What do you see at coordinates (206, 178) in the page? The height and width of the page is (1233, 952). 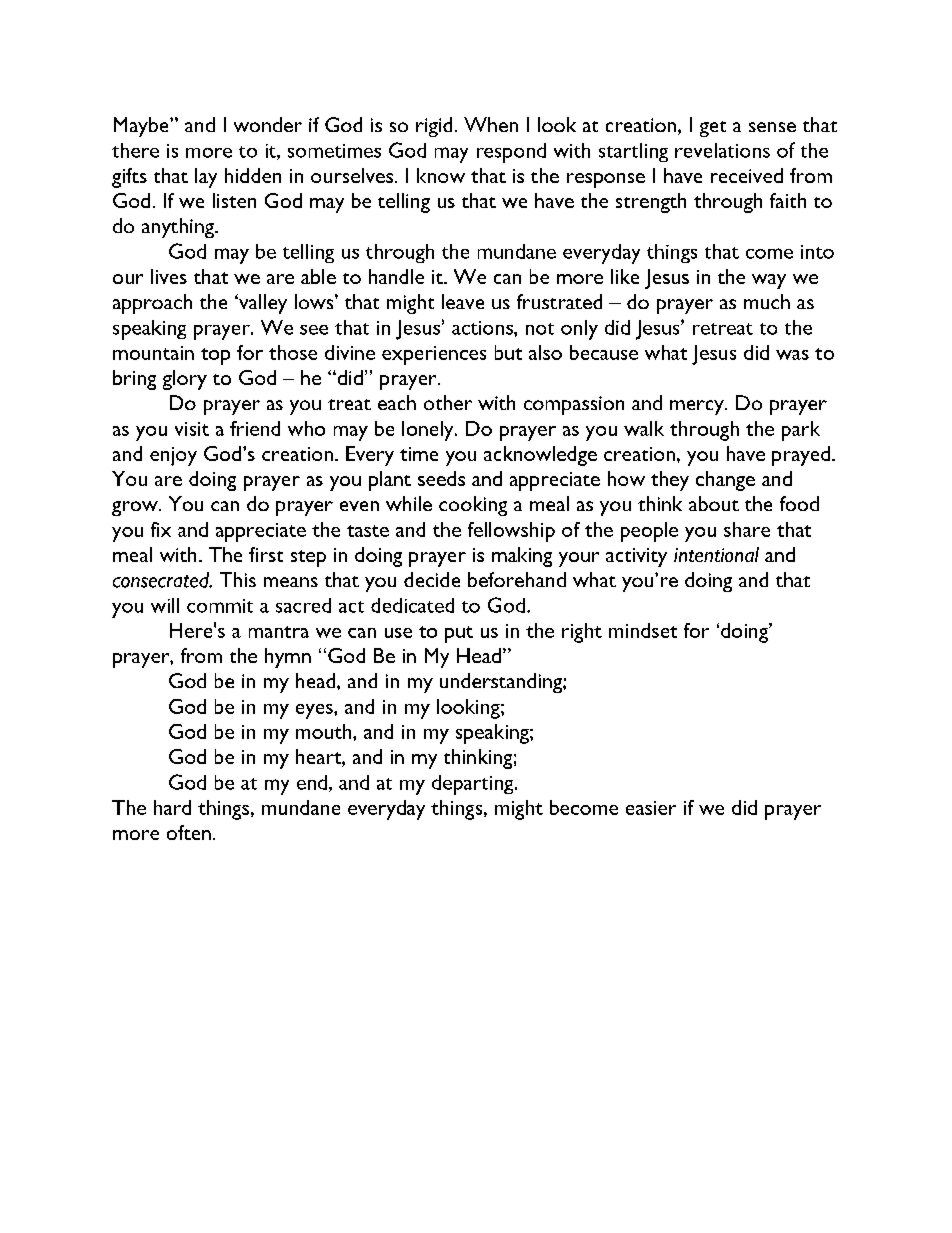 I see `lay` at bounding box center [206, 178].
